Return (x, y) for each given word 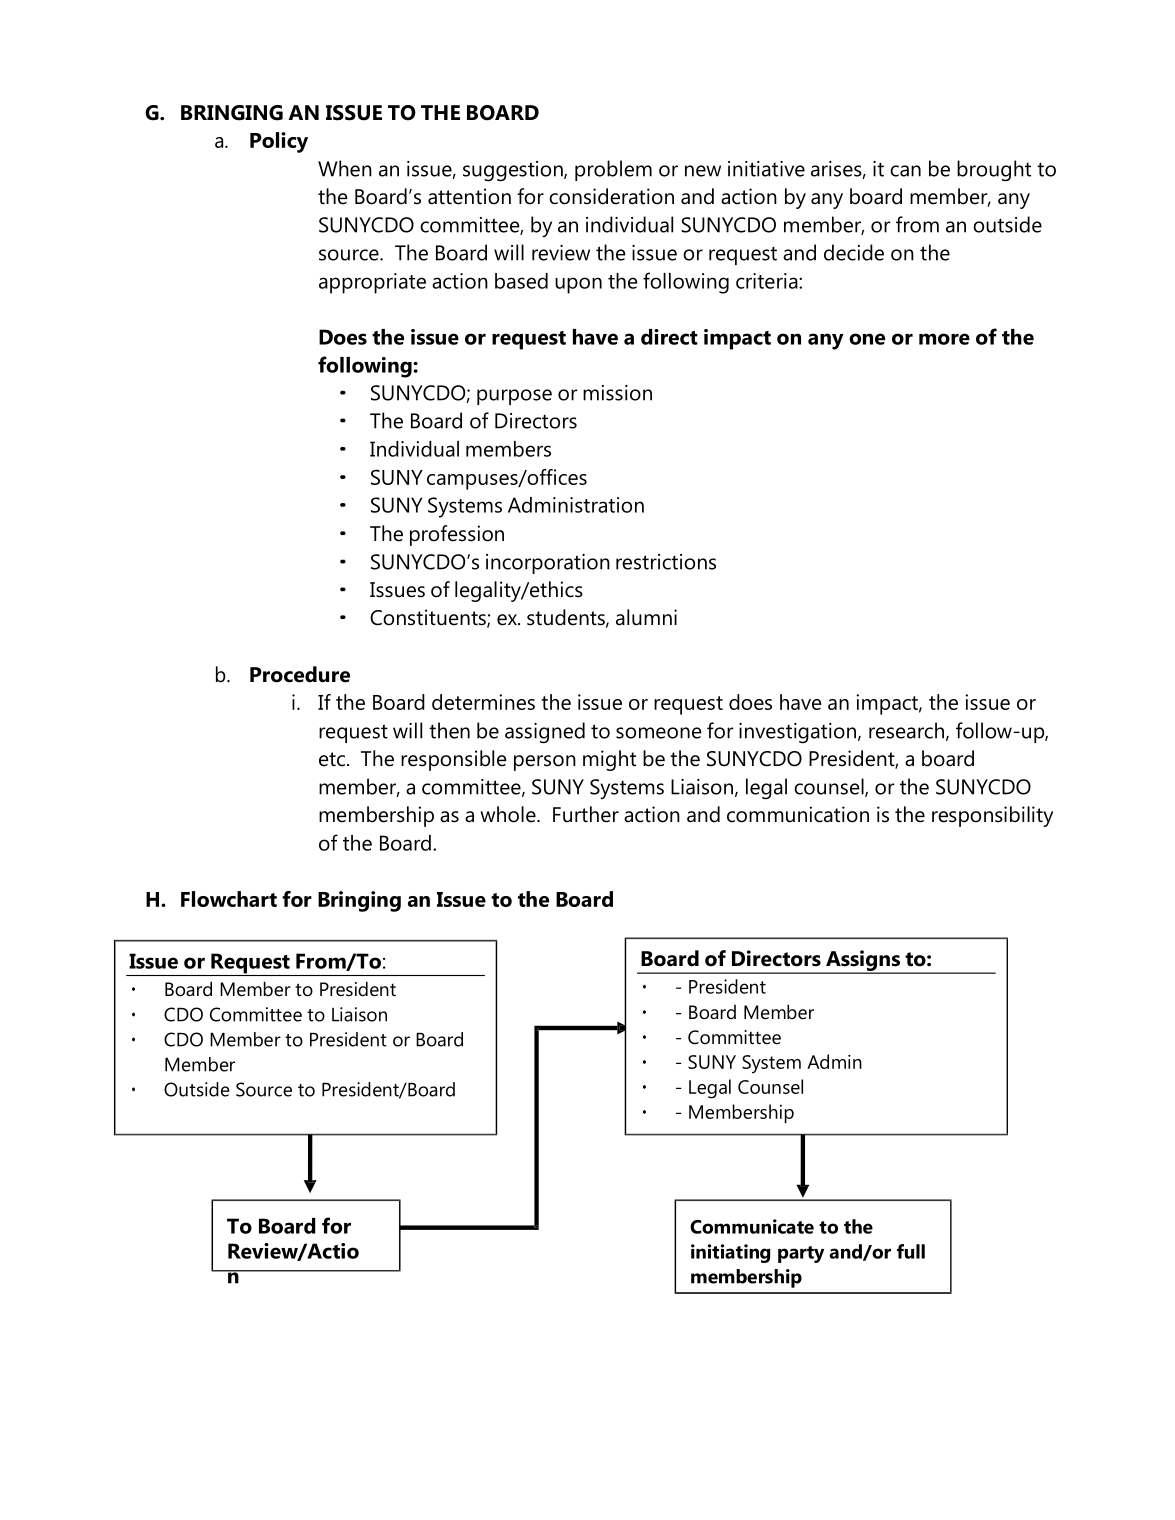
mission (617, 393)
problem (613, 170)
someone (659, 733)
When (345, 168)
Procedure (300, 674)
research (906, 730)
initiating (730, 1253)
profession (457, 535)
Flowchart (229, 899)
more (944, 339)
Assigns (863, 962)
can (905, 171)
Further (586, 814)
